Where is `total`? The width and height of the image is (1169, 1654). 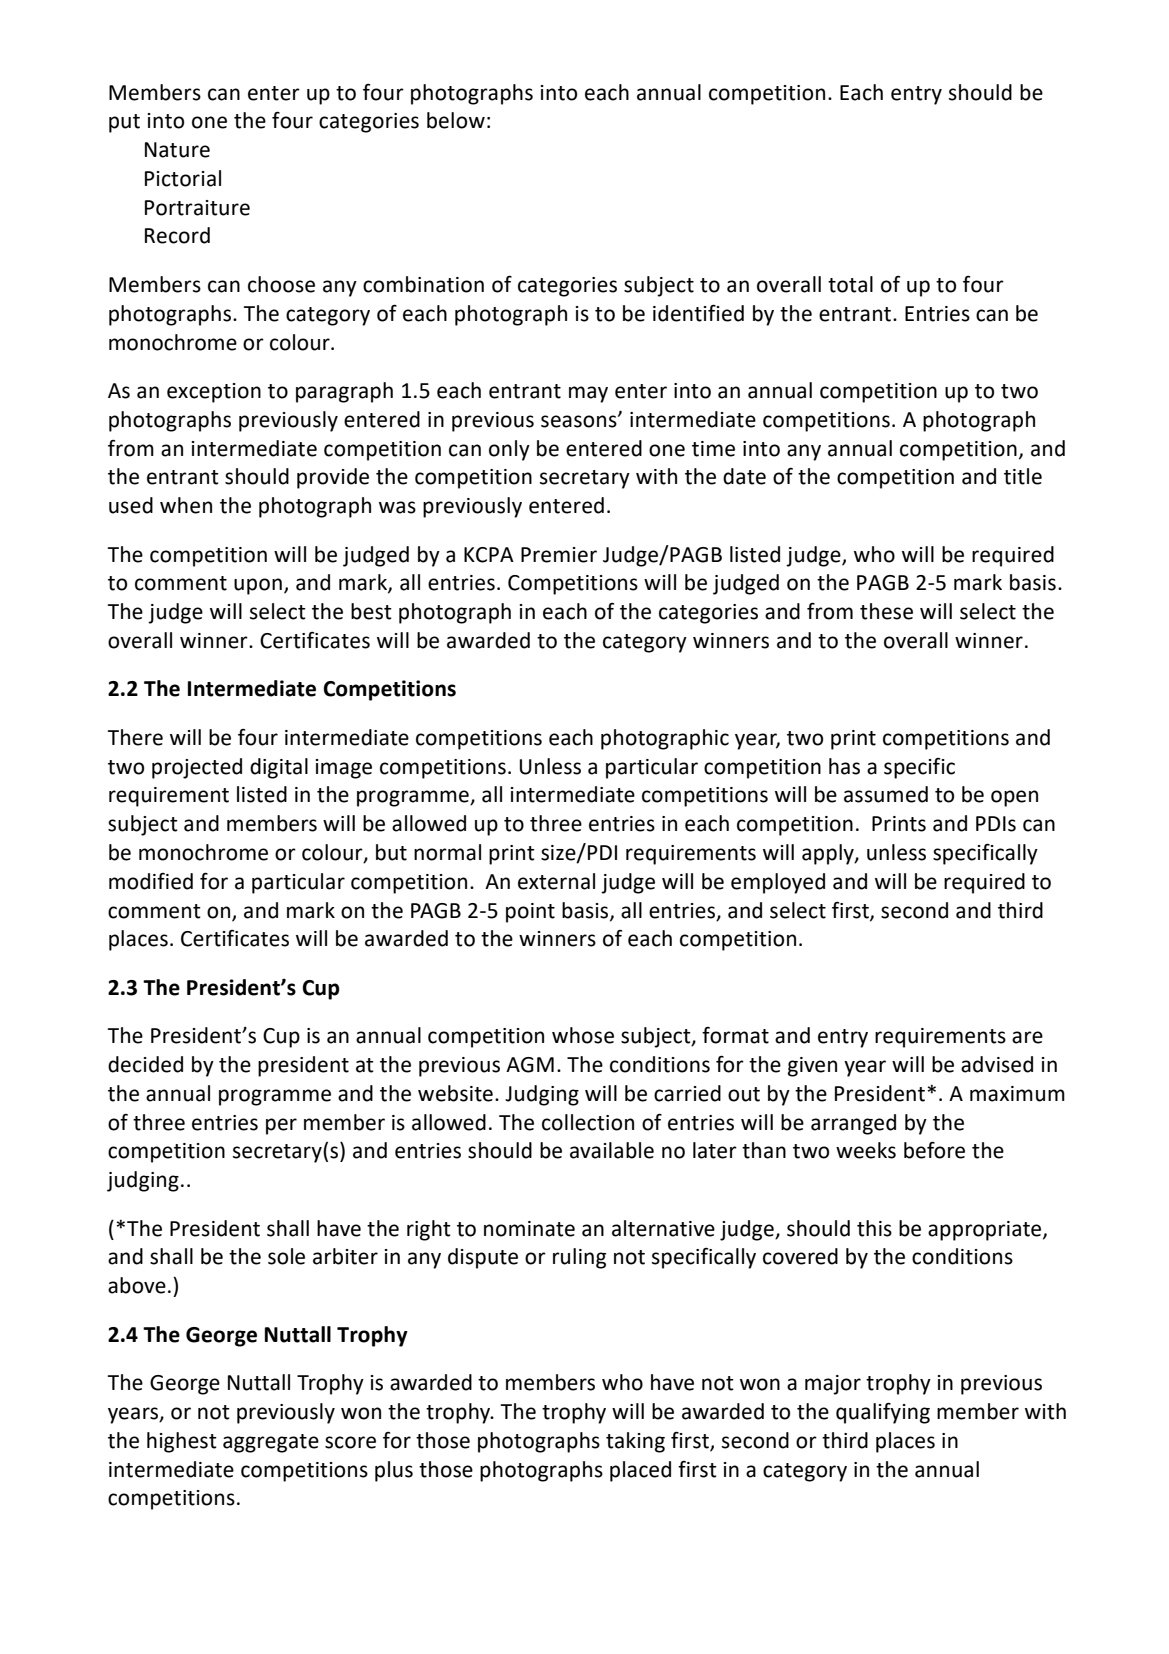 total is located at coordinates (850, 284).
